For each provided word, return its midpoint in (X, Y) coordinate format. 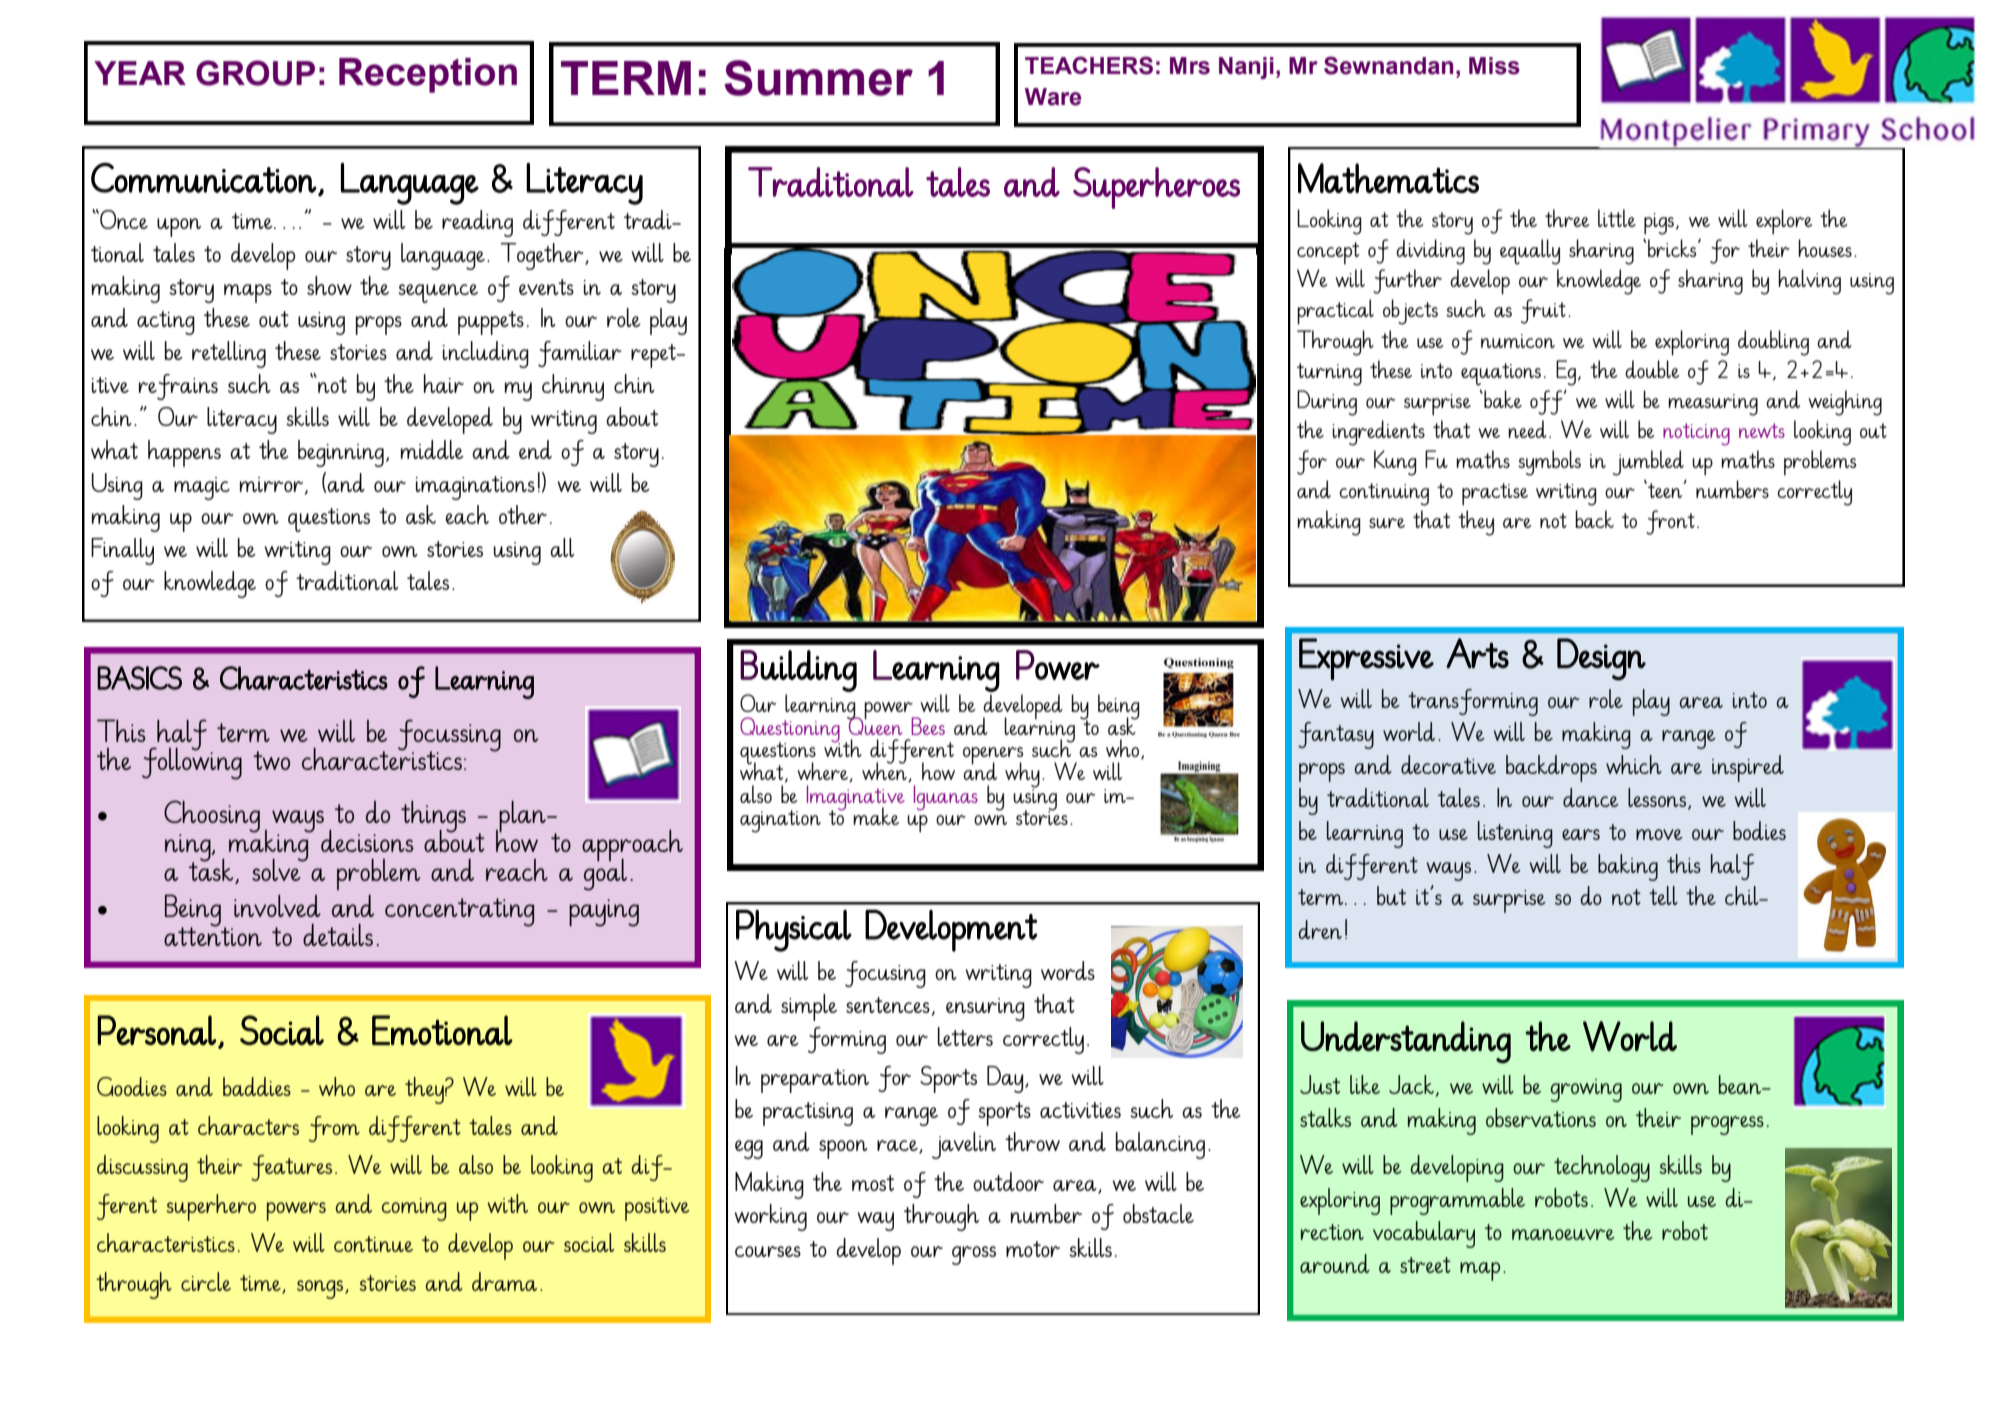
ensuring (985, 1009)
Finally (122, 551)
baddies (257, 1086)
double (1652, 369)
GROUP (255, 73)
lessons (1657, 797)
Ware (1053, 97)
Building (798, 671)
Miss (1494, 66)
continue (373, 1244)
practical (1335, 312)
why (1022, 776)
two (271, 760)
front (1670, 522)
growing (1586, 1090)
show (329, 285)
